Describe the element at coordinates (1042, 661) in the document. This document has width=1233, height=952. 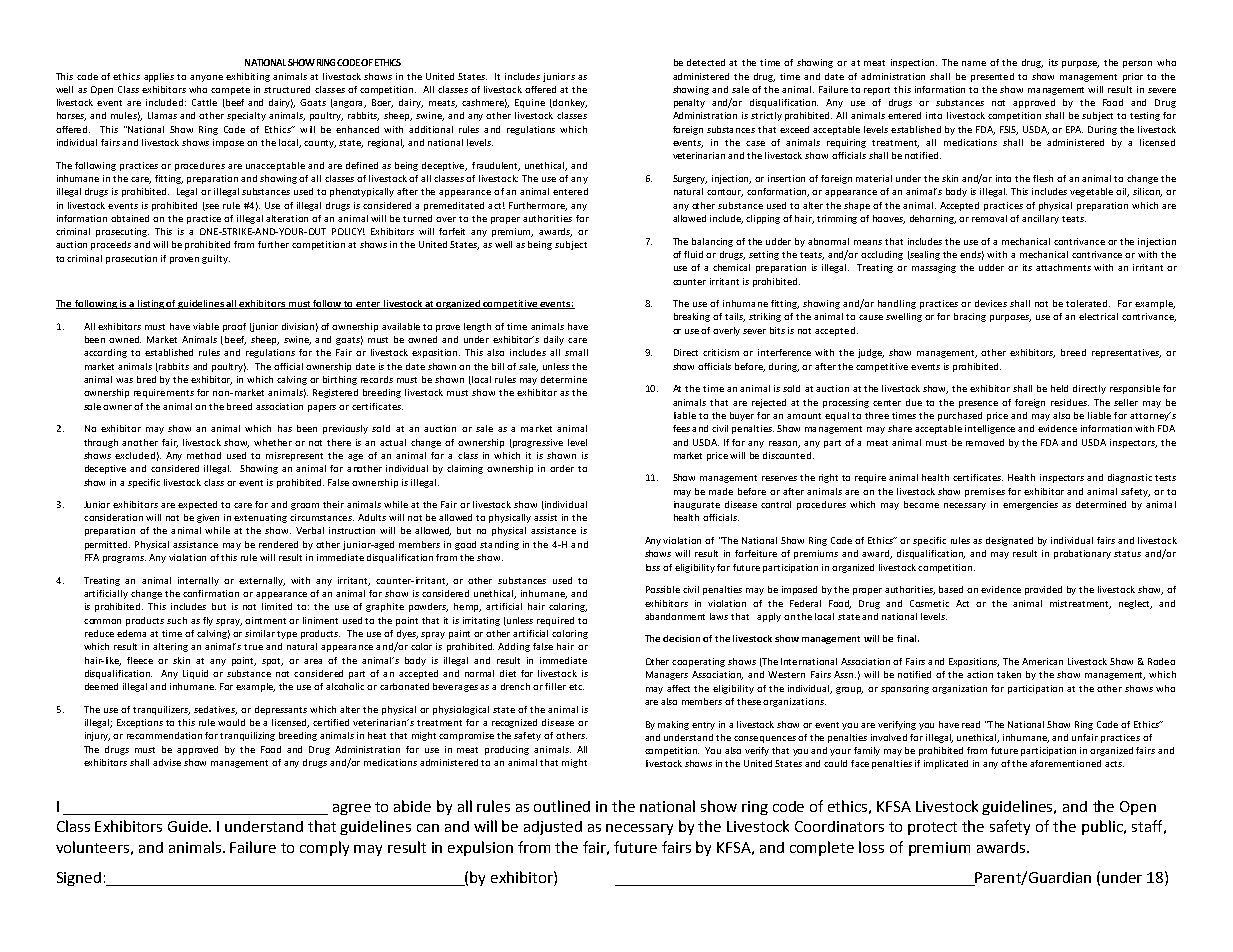
I see `American` at that location.
